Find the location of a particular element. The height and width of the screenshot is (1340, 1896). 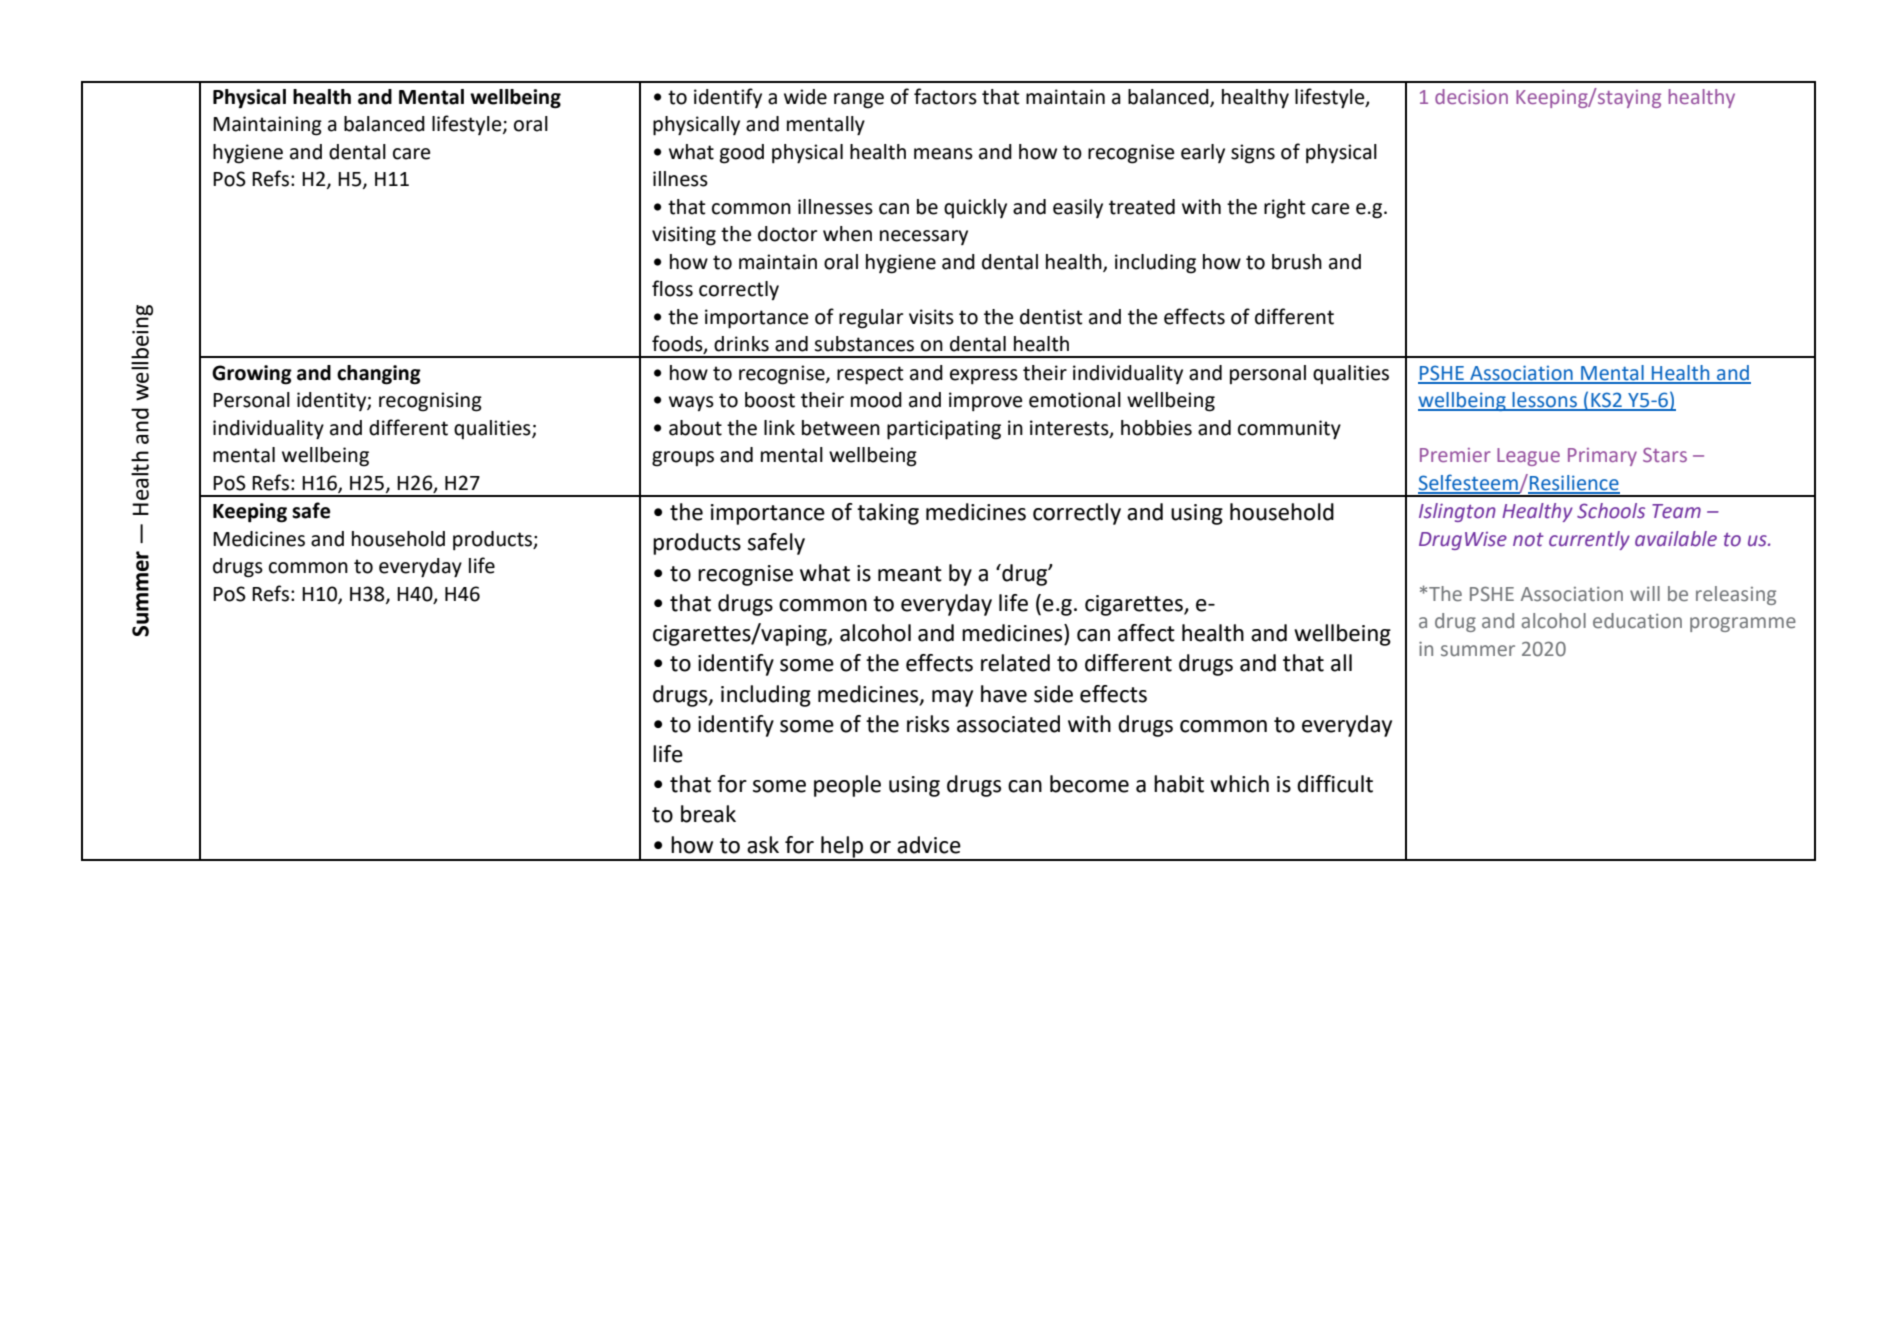

advice is located at coordinates (929, 845).
